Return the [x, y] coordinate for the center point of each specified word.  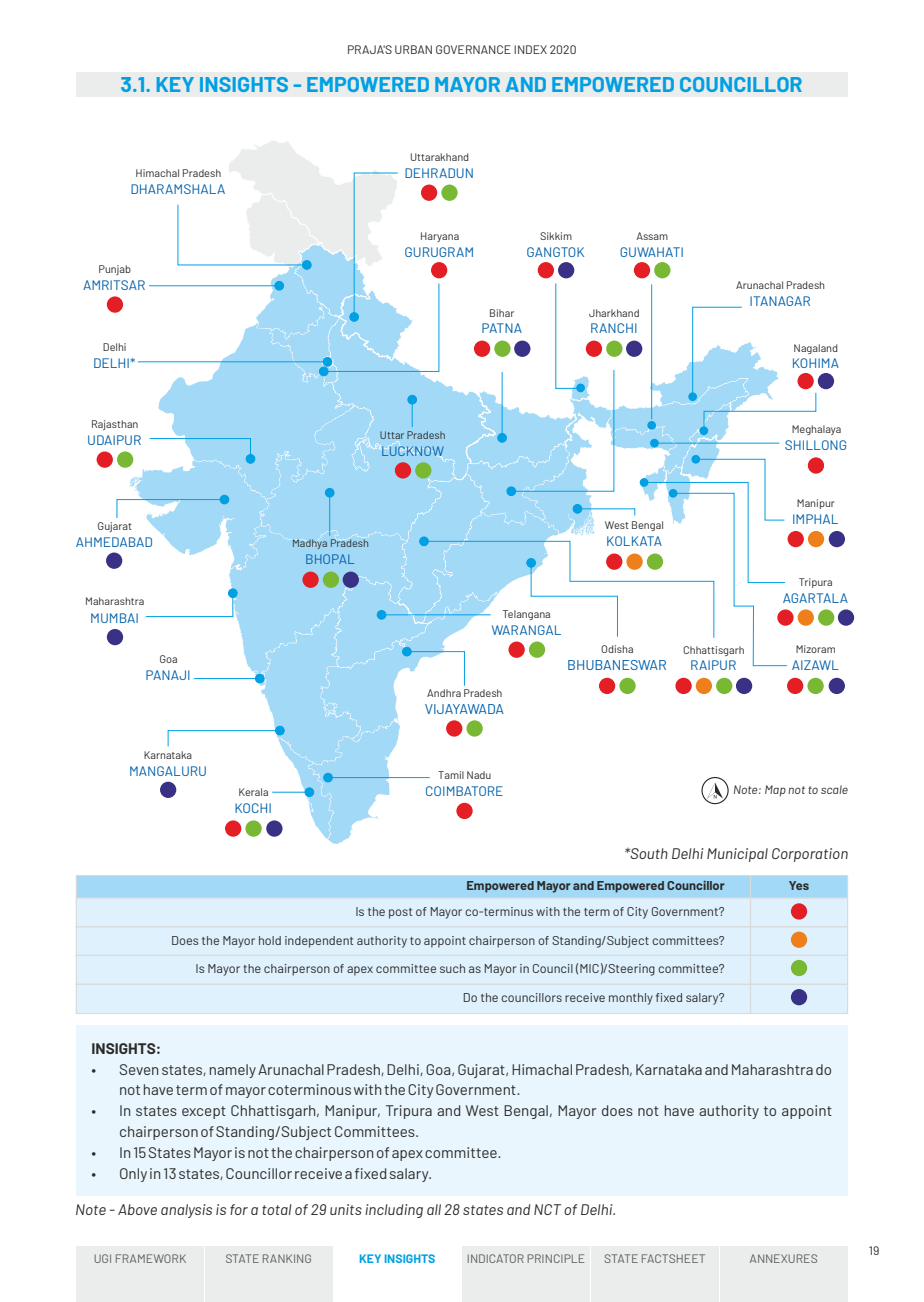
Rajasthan [115, 425]
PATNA [502, 328]
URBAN [413, 49]
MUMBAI [114, 618]
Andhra [444, 693]
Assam [652, 236]
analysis [186, 1211]
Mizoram [815, 649]
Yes [799, 885]
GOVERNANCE [473, 49]
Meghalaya [816, 430]
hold [270, 940]
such [452, 968]
